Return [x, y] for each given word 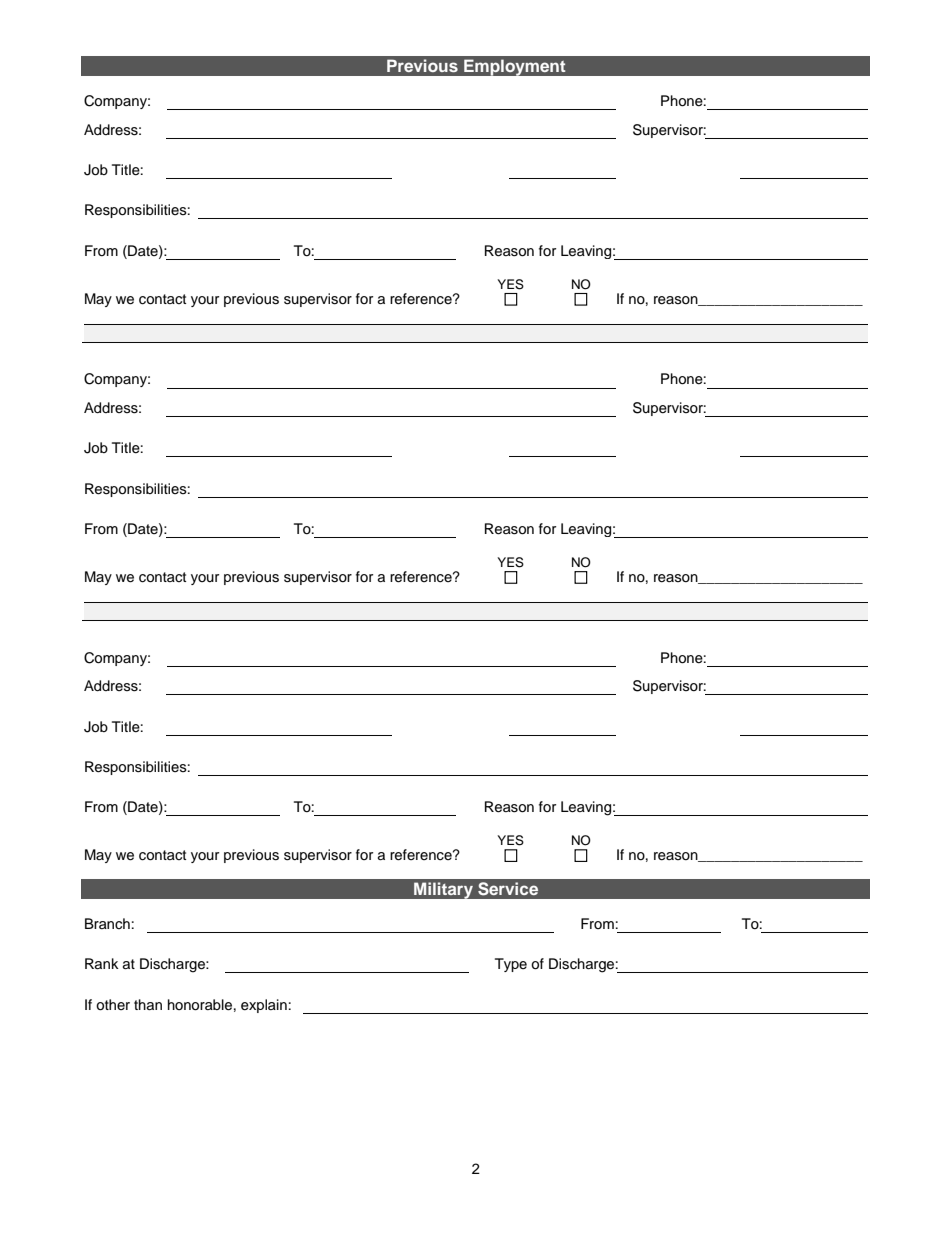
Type [511, 965]
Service [508, 889]
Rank [102, 963]
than [148, 1004]
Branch [107, 923]
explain [264, 1006]
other [113, 1005]
